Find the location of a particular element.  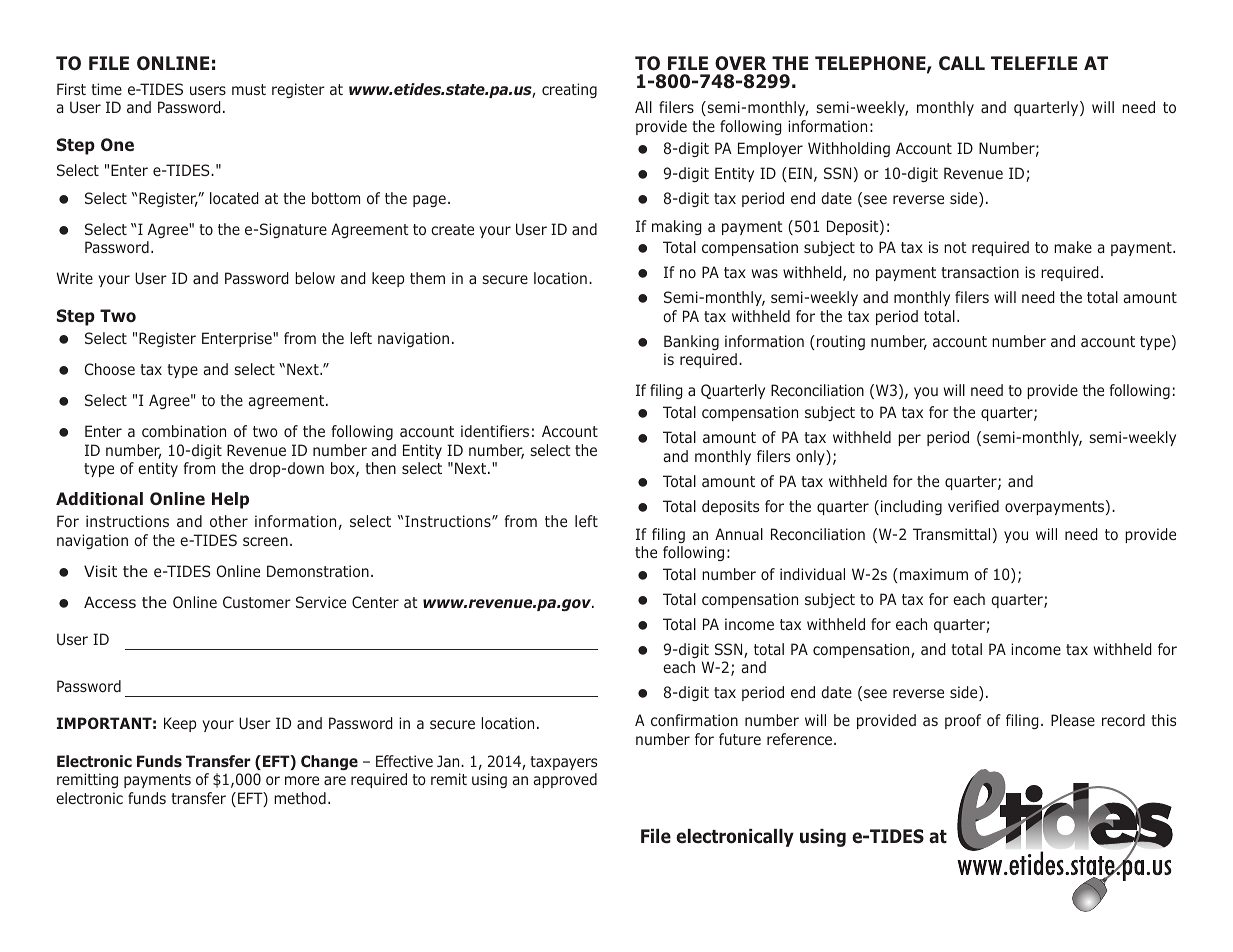

screen is located at coordinates (265, 541).
